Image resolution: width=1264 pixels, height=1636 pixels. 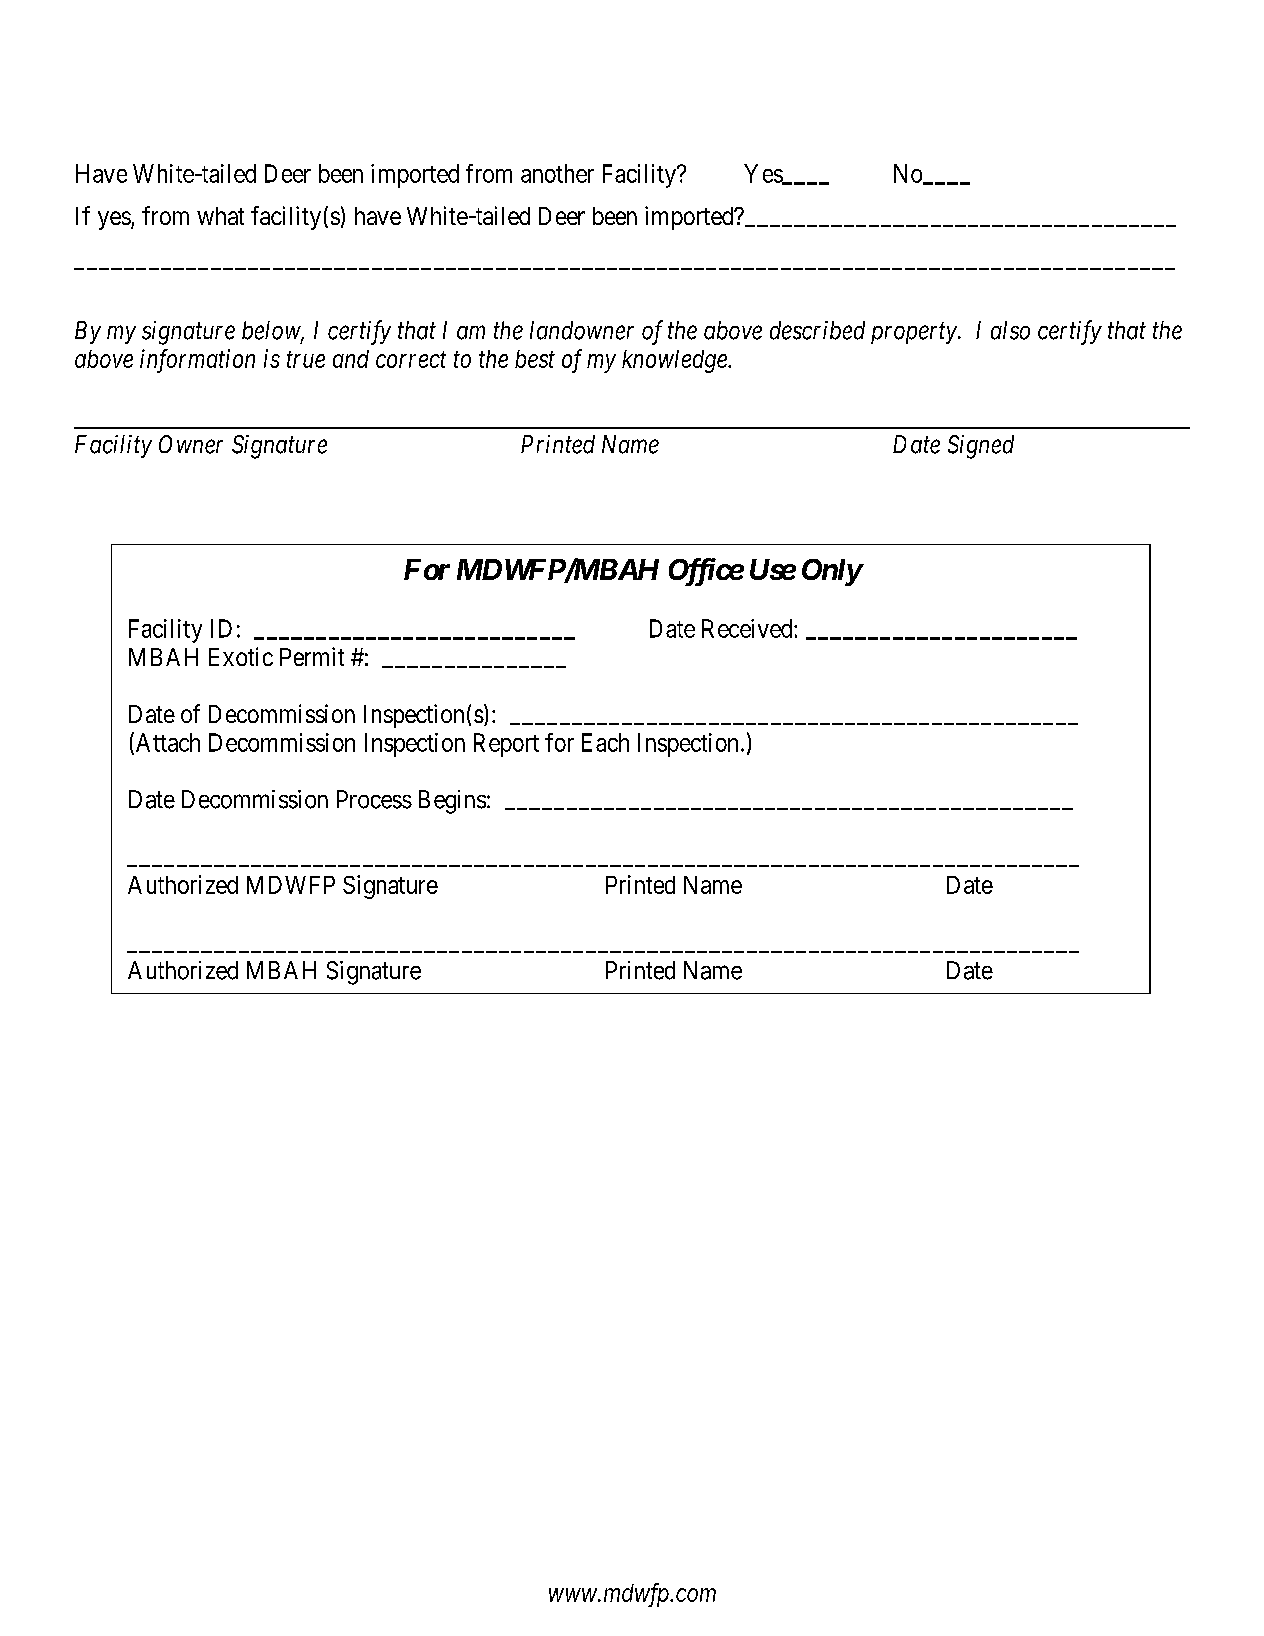 What do you see at coordinates (506, 745) in the screenshot?
I see `Report` at bounding box center [506, 745].
